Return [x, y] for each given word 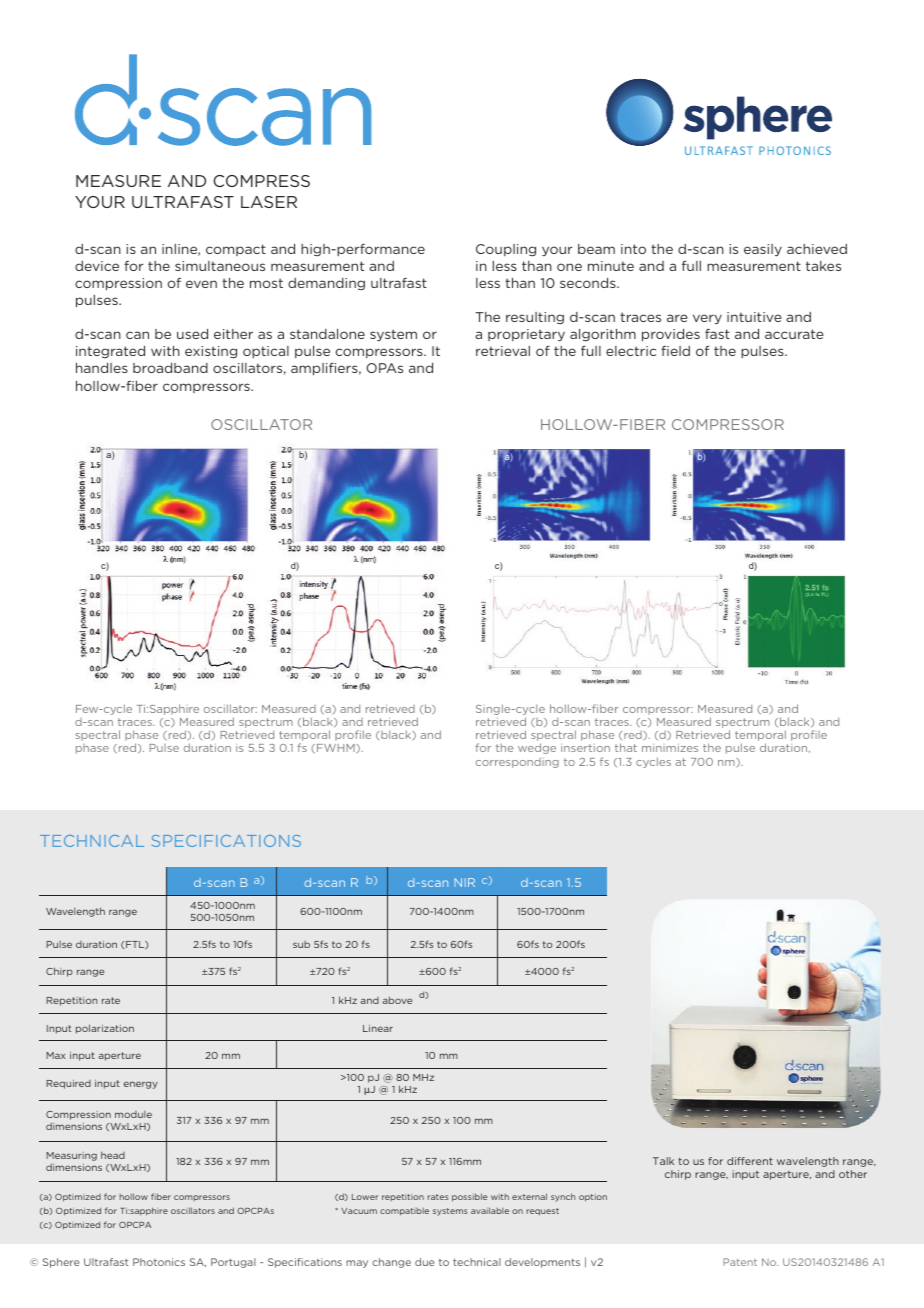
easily [763, 250]
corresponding [517, 763]
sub [301, 944]
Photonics [159, 1262]
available [490, 1210]
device [97, 266]
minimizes [670, 748]
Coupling [506, 250]
